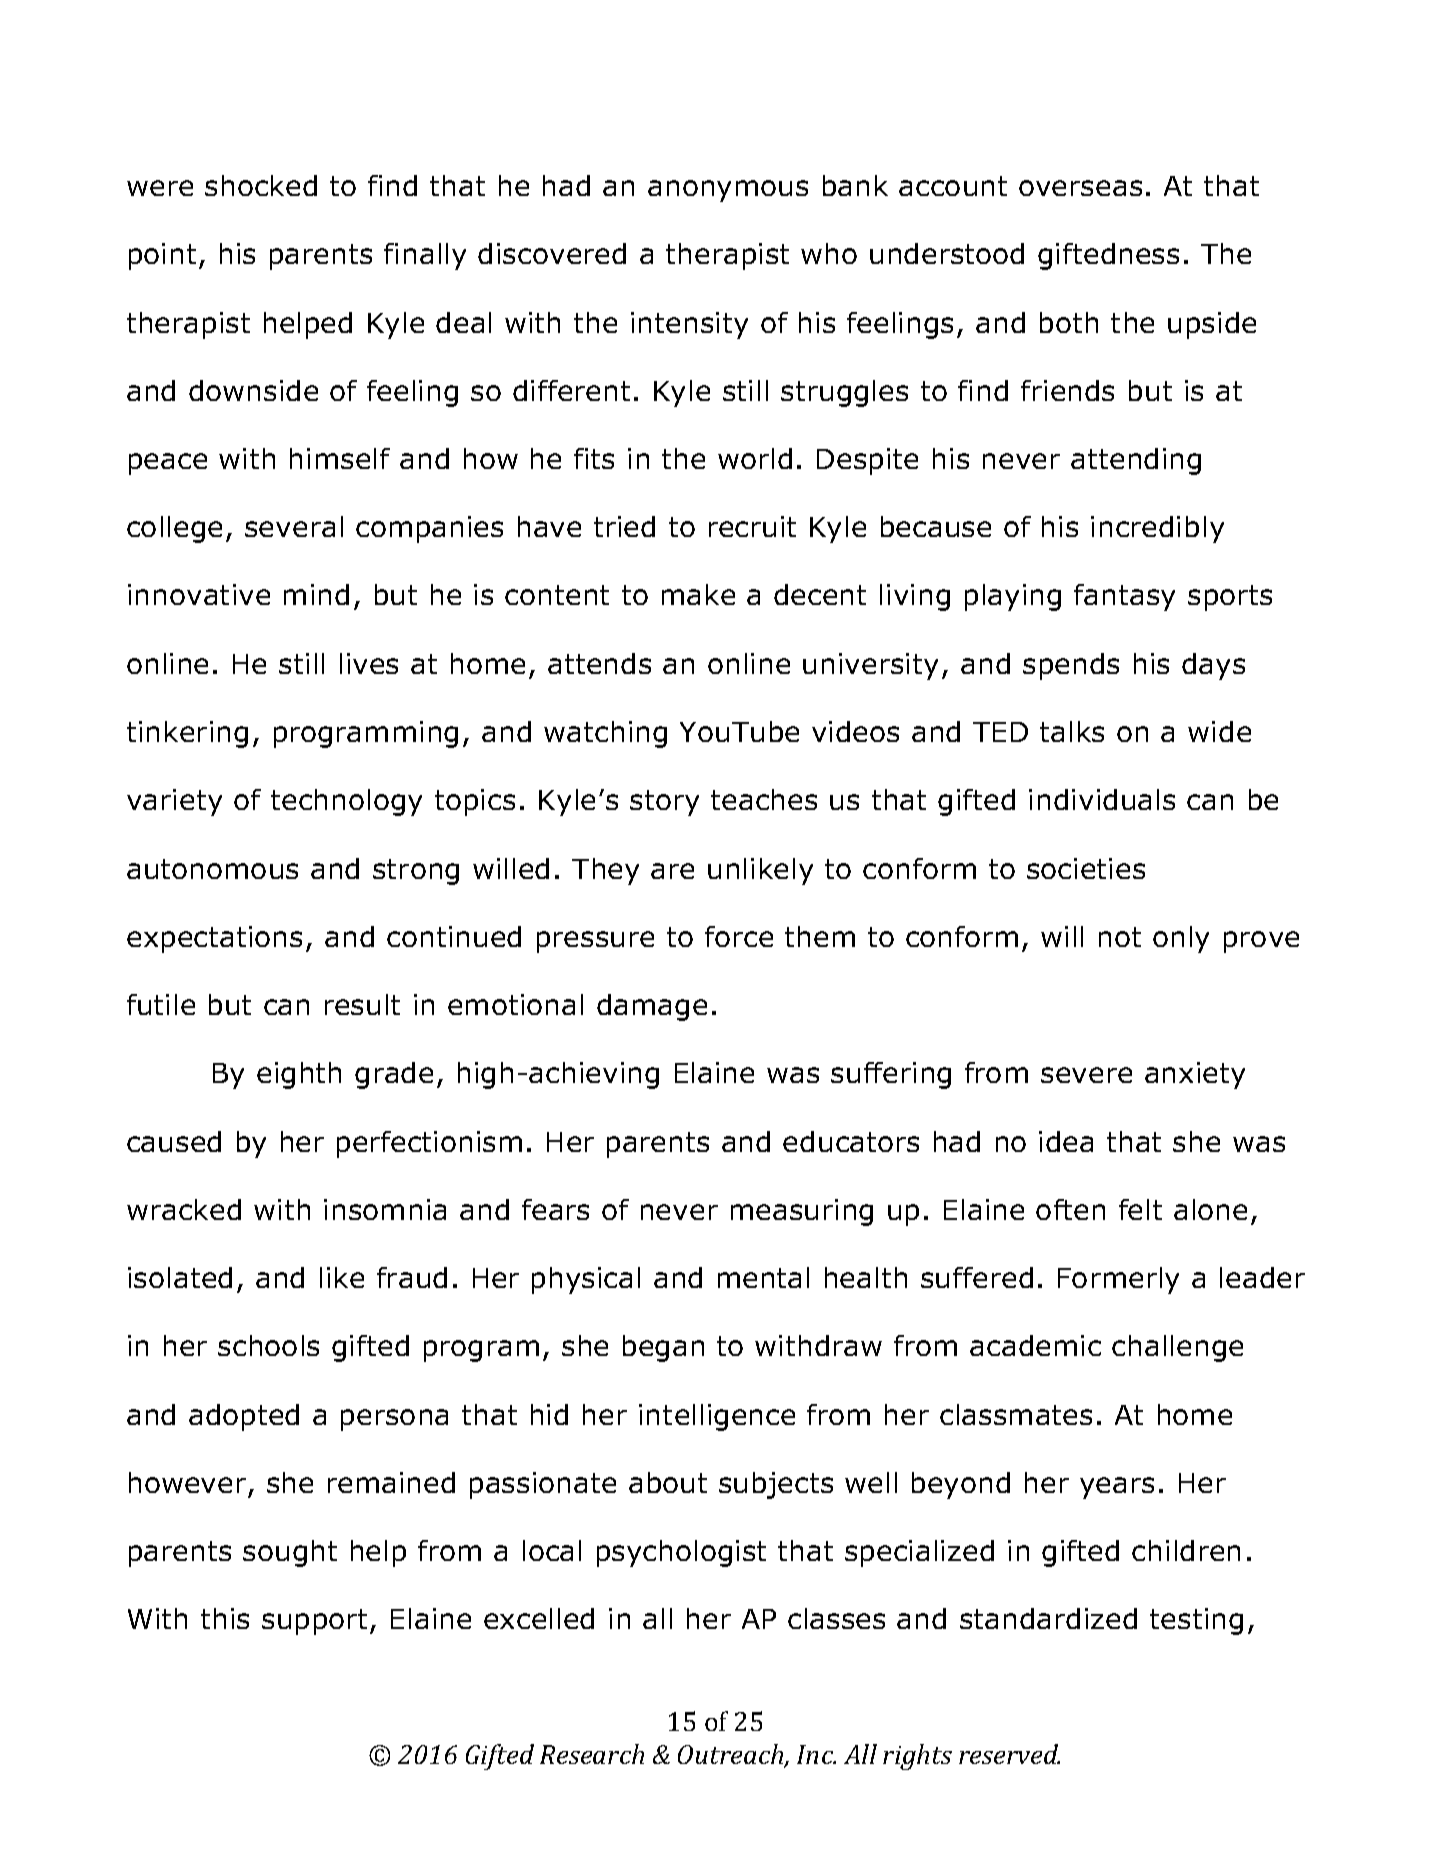 This page has height=1853, width=1432. What do you see at coordinates (1080, 188) in the page?
I see `overseas` at bounding box center [1080, 188].
